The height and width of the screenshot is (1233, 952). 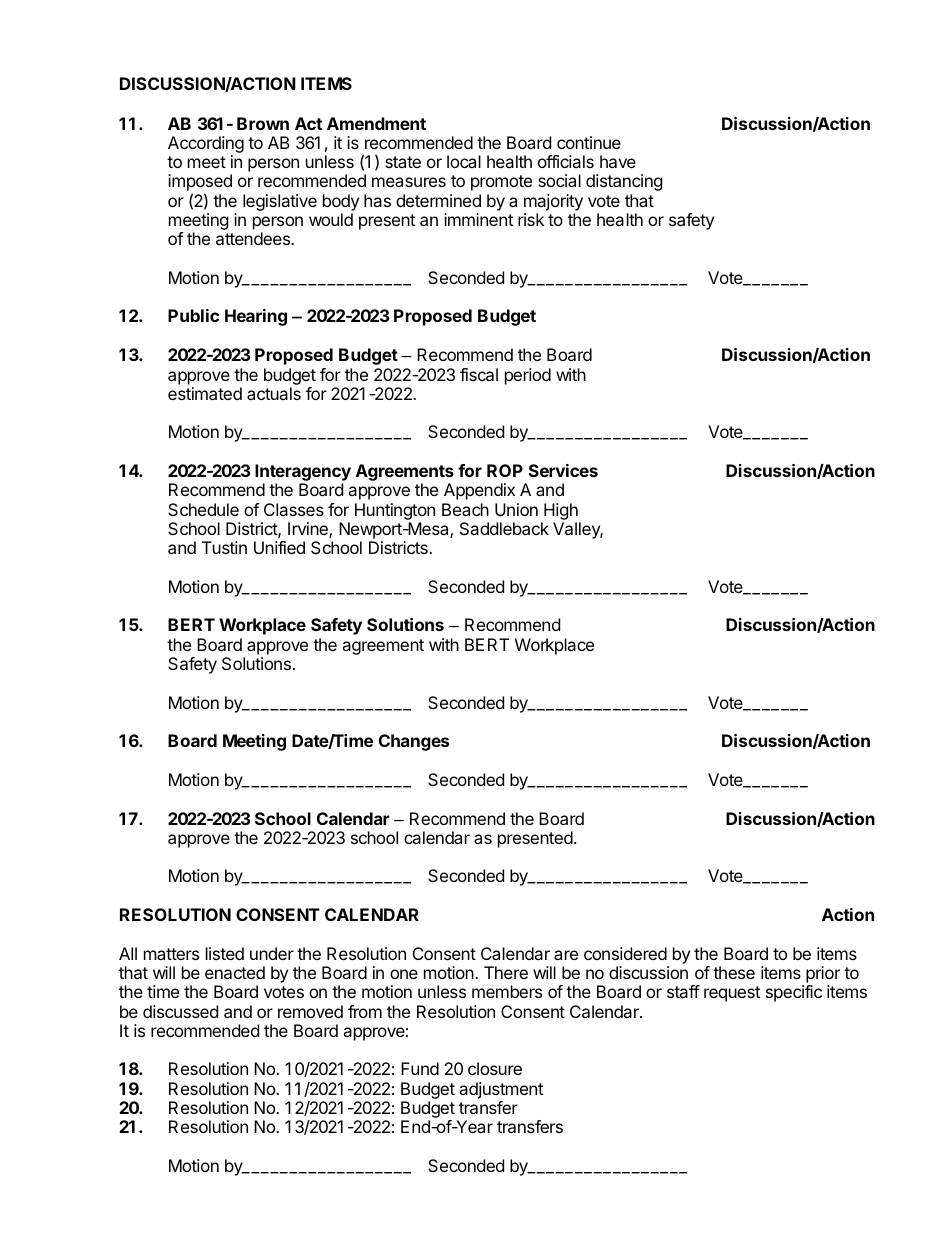 What do you see at coordinates (563, 470) in the screenshot?
I see `Services` at bounding box center [563, 470].
